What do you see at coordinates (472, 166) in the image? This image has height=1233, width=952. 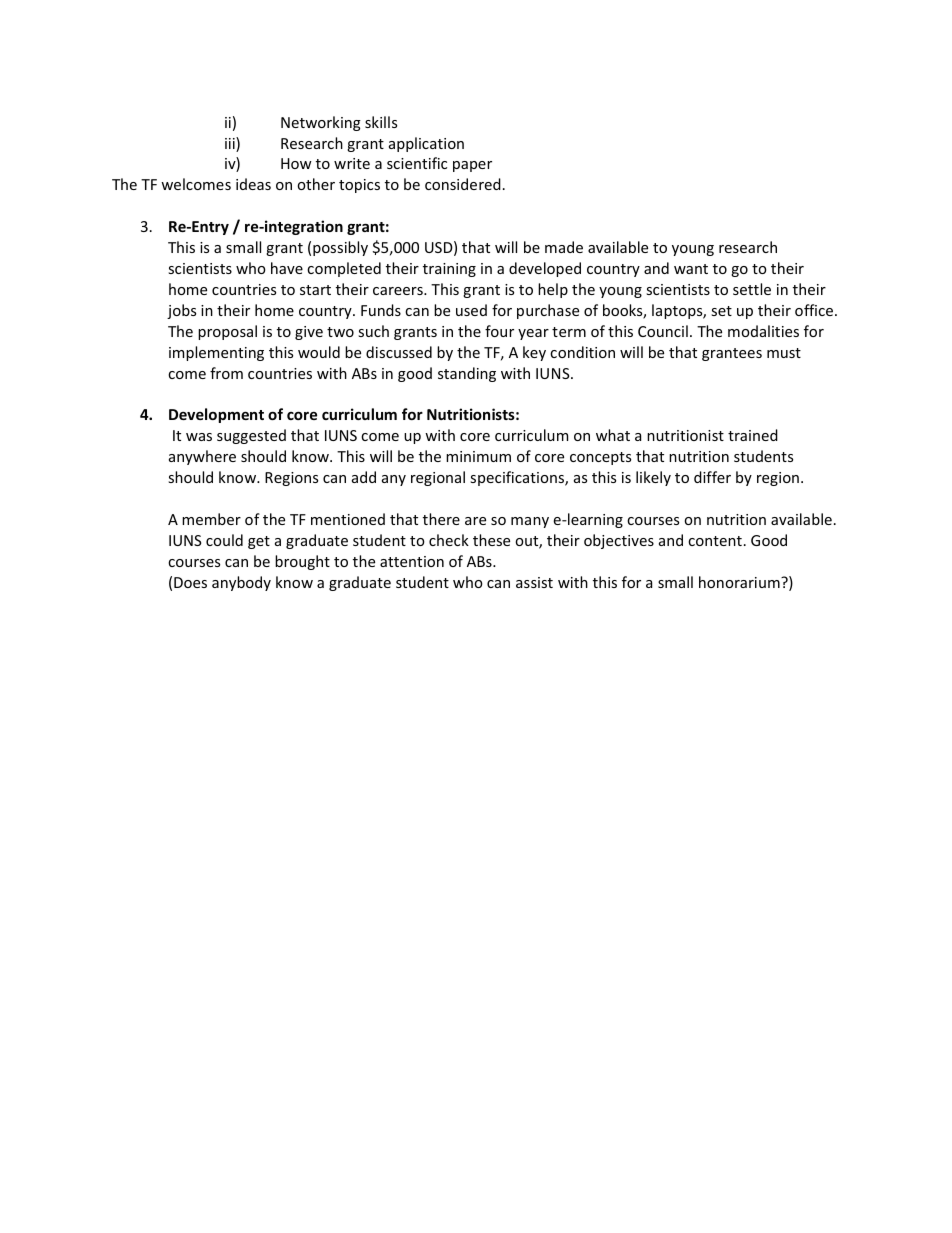 I see `paper` at bounding box center [472, 166].
